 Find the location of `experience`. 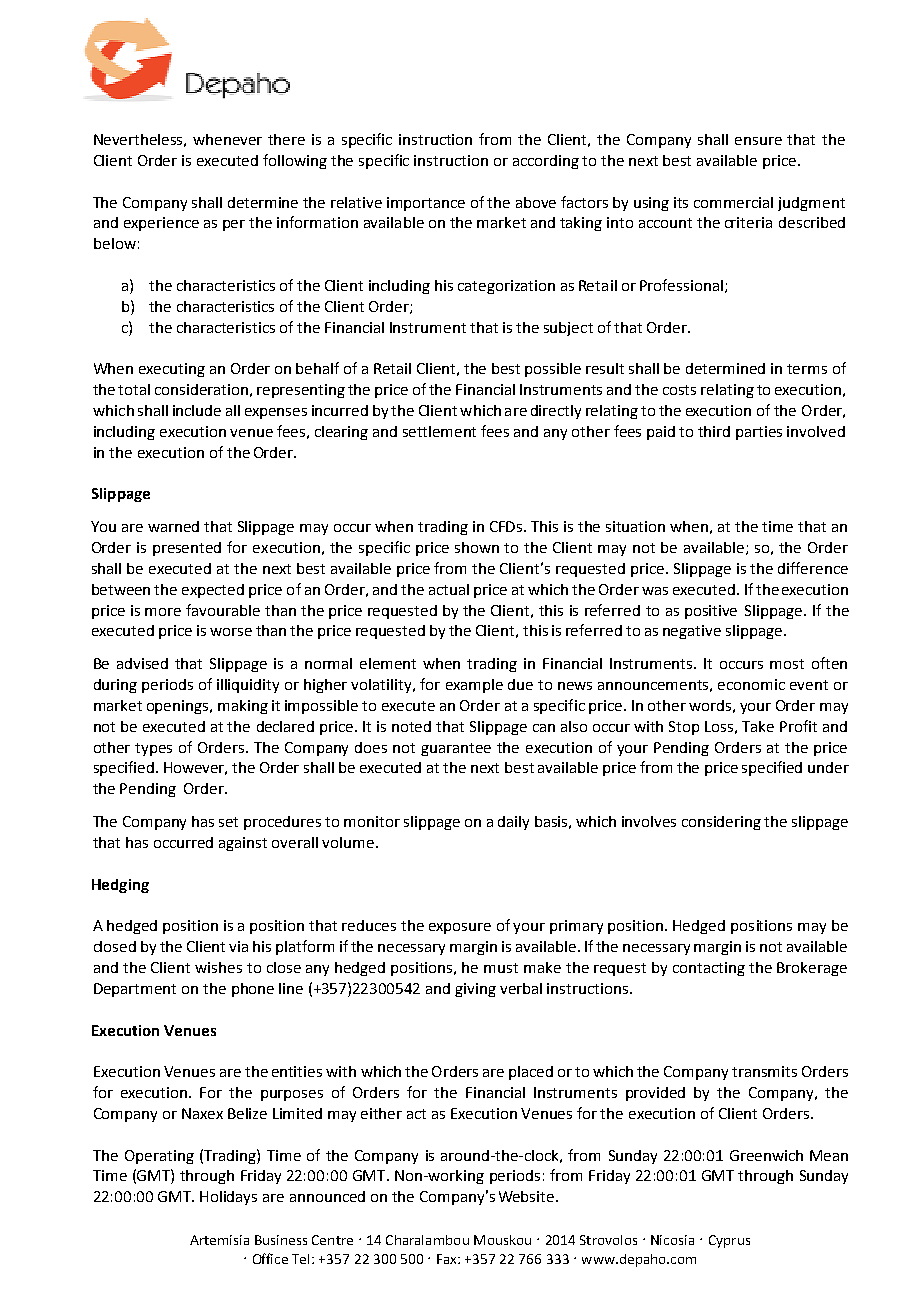

experience is located at coordinates (161, 224).
